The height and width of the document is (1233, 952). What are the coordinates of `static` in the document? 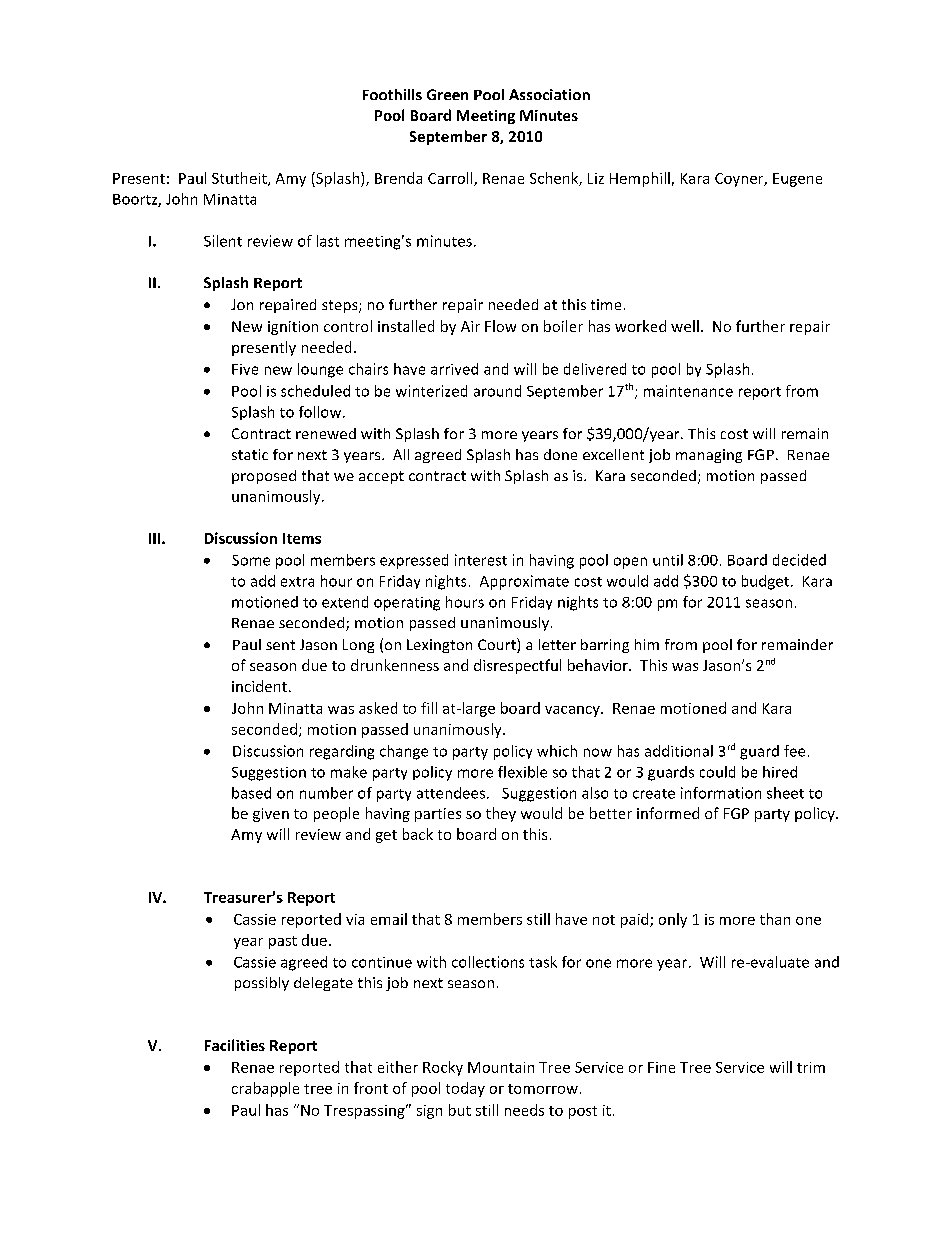 It's located at (250, 454).
